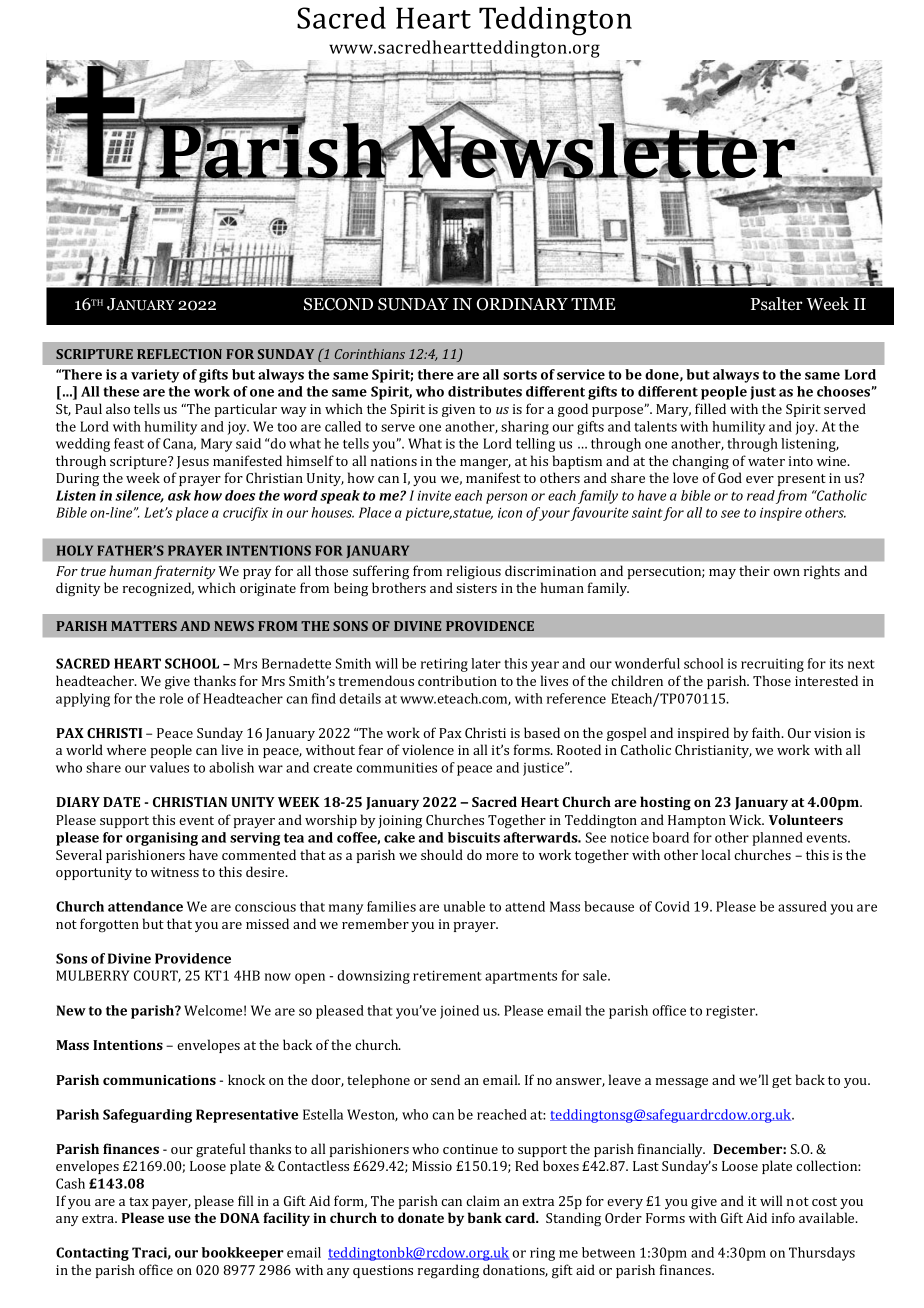 The image size is (924, 1308). I want to click on values, so click(169, 767).
